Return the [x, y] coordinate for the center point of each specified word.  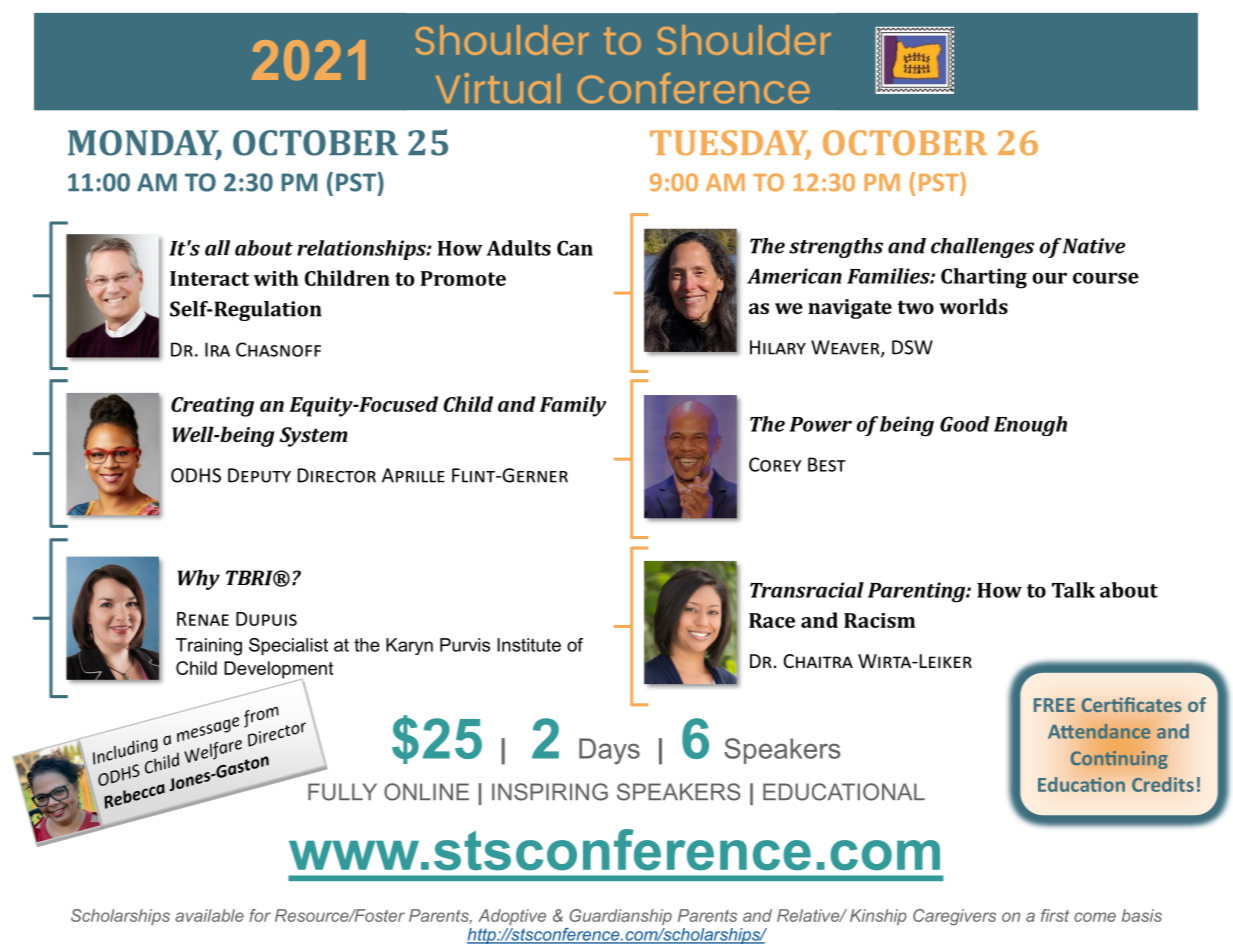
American [794, 276]
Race [772, 620]
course [1106, 278]
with [276, 278]
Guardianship [621, 917]
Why [199, 580]
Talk [1073, 590]
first [1055, 915]
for [260, 915]
